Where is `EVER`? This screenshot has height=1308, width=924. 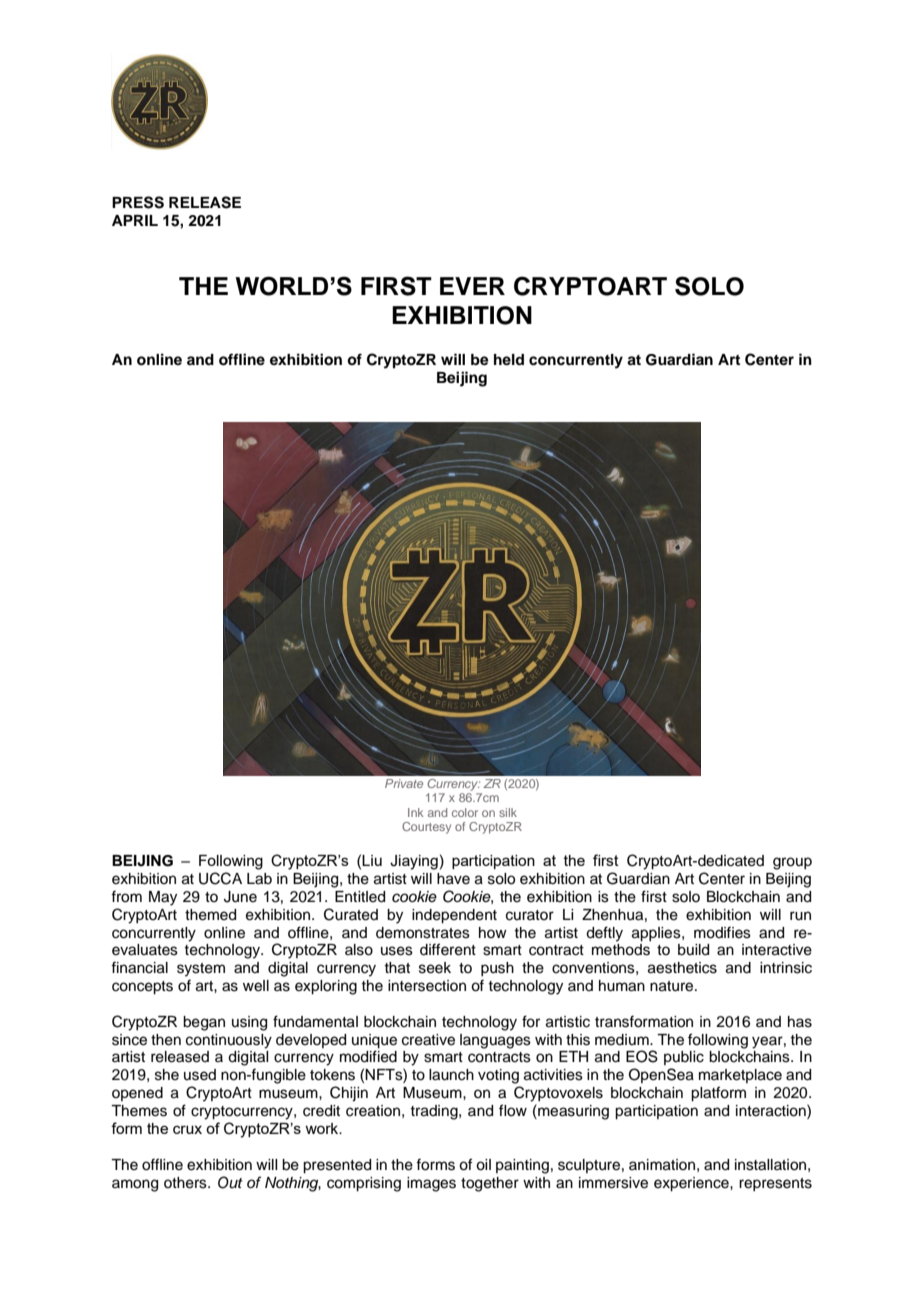 EVER is located at coordinates (472, 286).
